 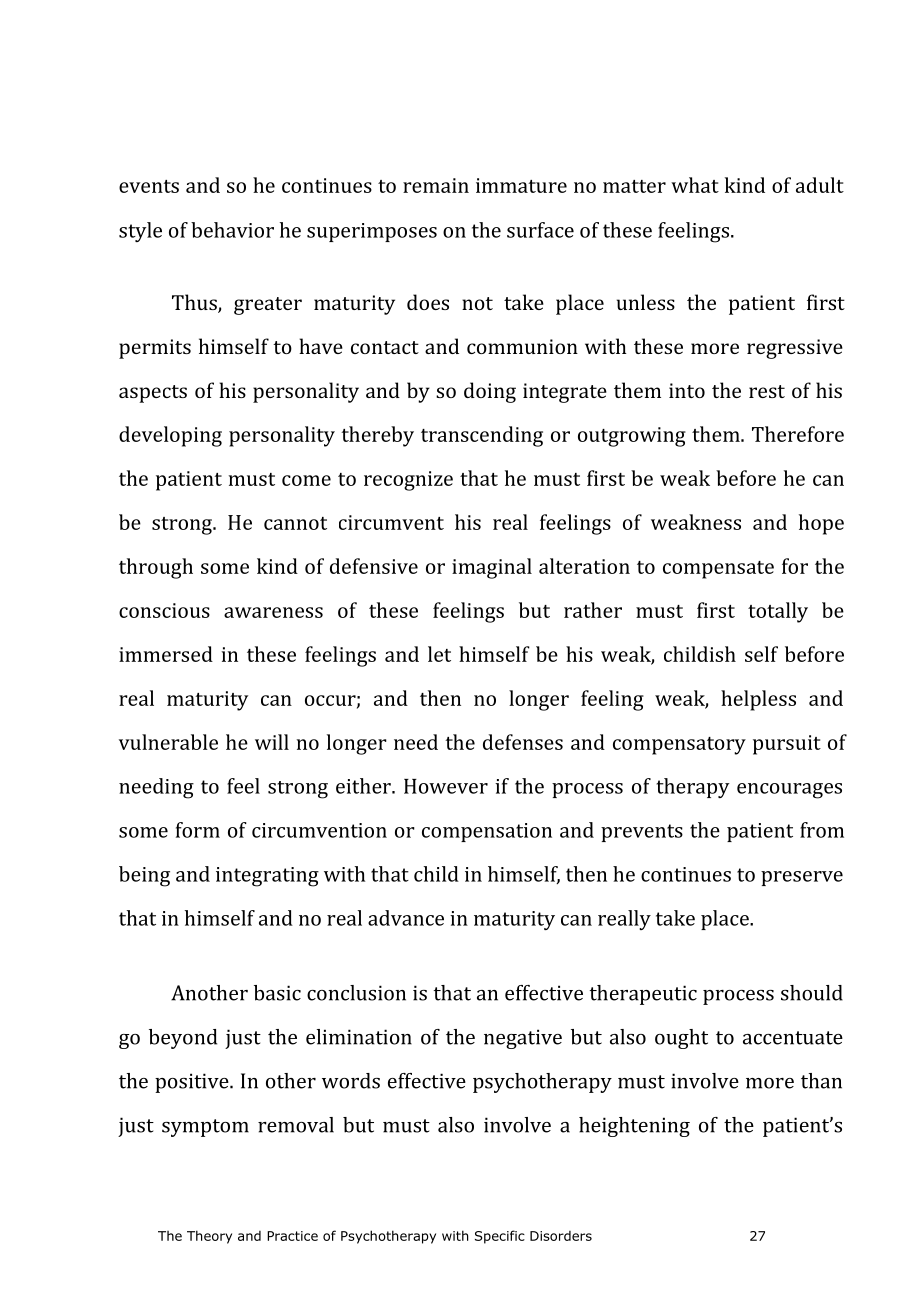 I want to click on encourages, so click(x=789, y=791).
